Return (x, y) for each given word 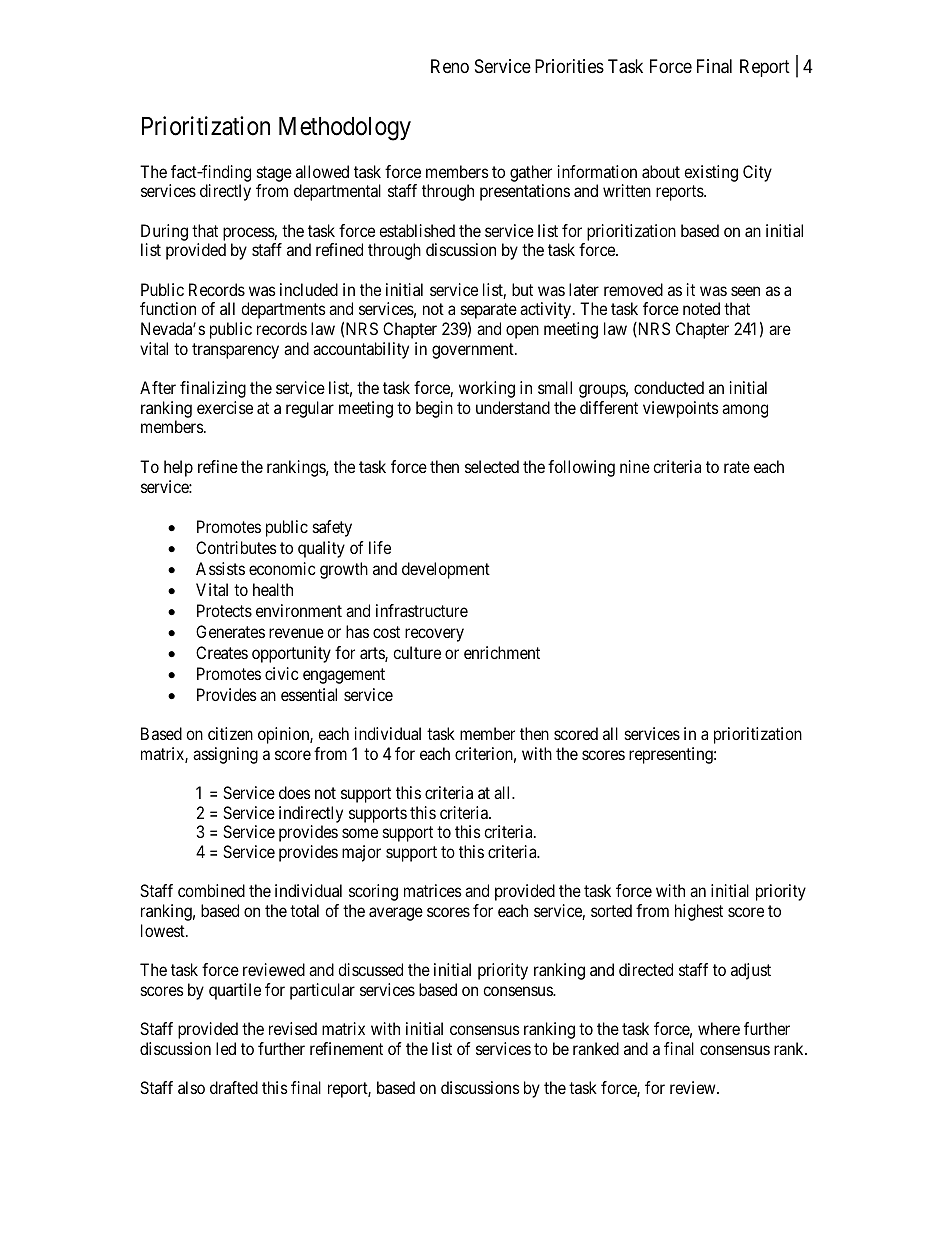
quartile (235, 991)
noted (701, 308)
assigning (225, 755)
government (474, 351)
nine (635, 466)
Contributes (236, 547)
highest (699, 912)
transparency (235, 351)
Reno (450, 66)
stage (274, 174)
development (446, 570)
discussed (370, 969)
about (661, 171)
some (360, 833)
